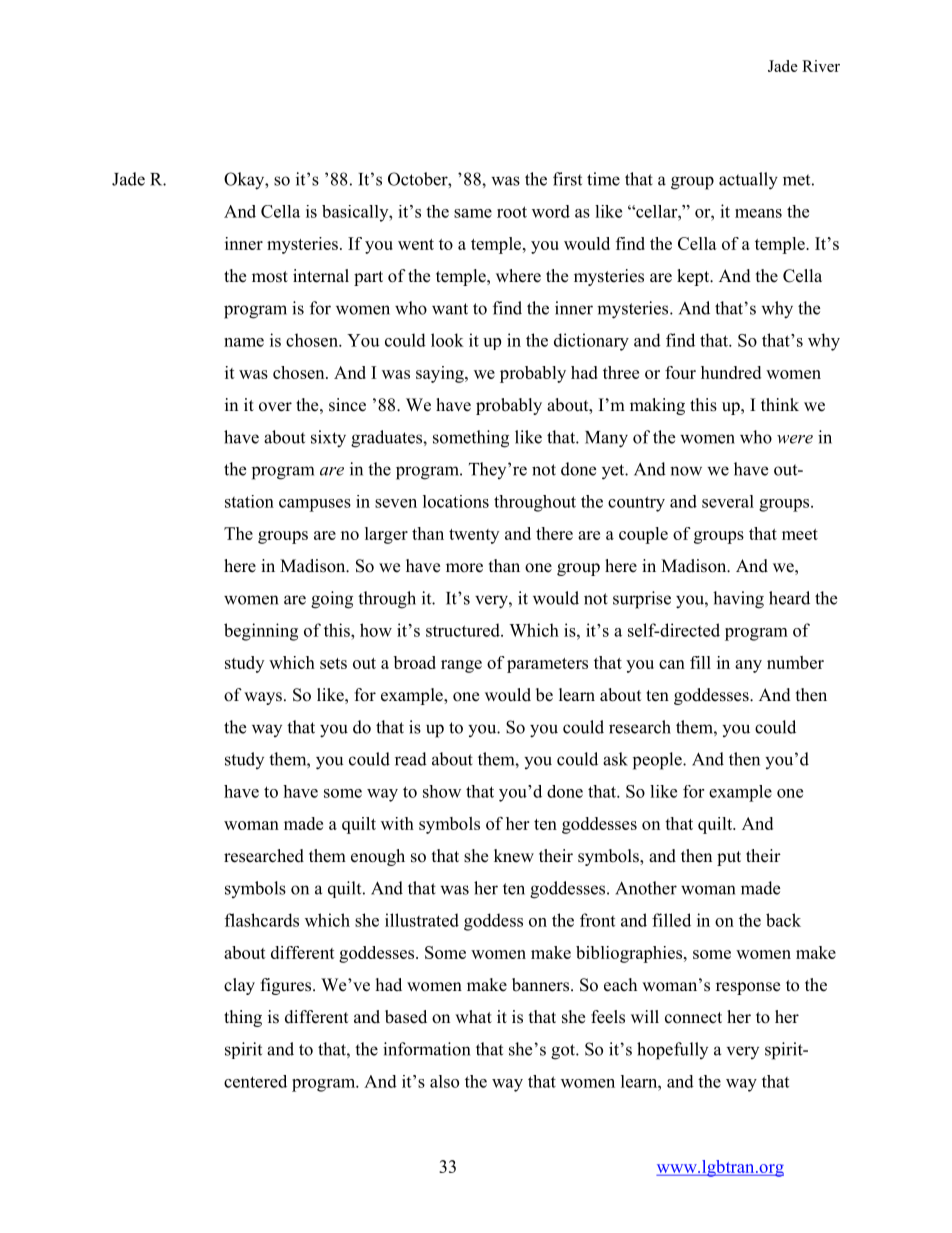  Describe the element at coordinates (287, 986) in the screenshot. I see `figures` at that location.
